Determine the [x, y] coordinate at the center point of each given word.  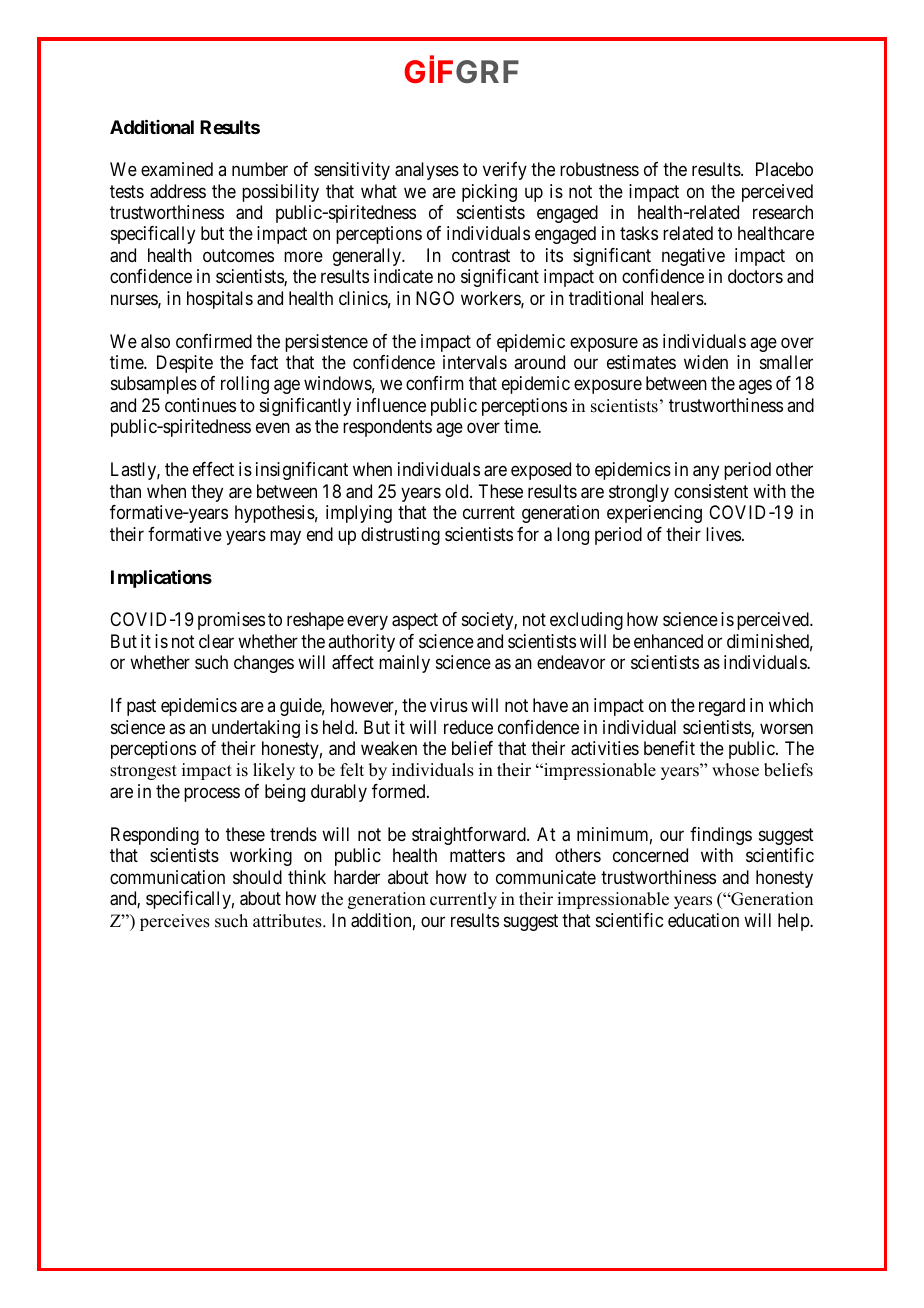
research [783, 212]
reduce [468, 727]
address [178, 191]
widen [706, 362]
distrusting [400, 536]
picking [489, 193]
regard [722, 707]
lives [723, 534]
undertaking [256, 729]
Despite [185, 364]
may [285, 537]
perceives [175, 922]
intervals [475, 362]
